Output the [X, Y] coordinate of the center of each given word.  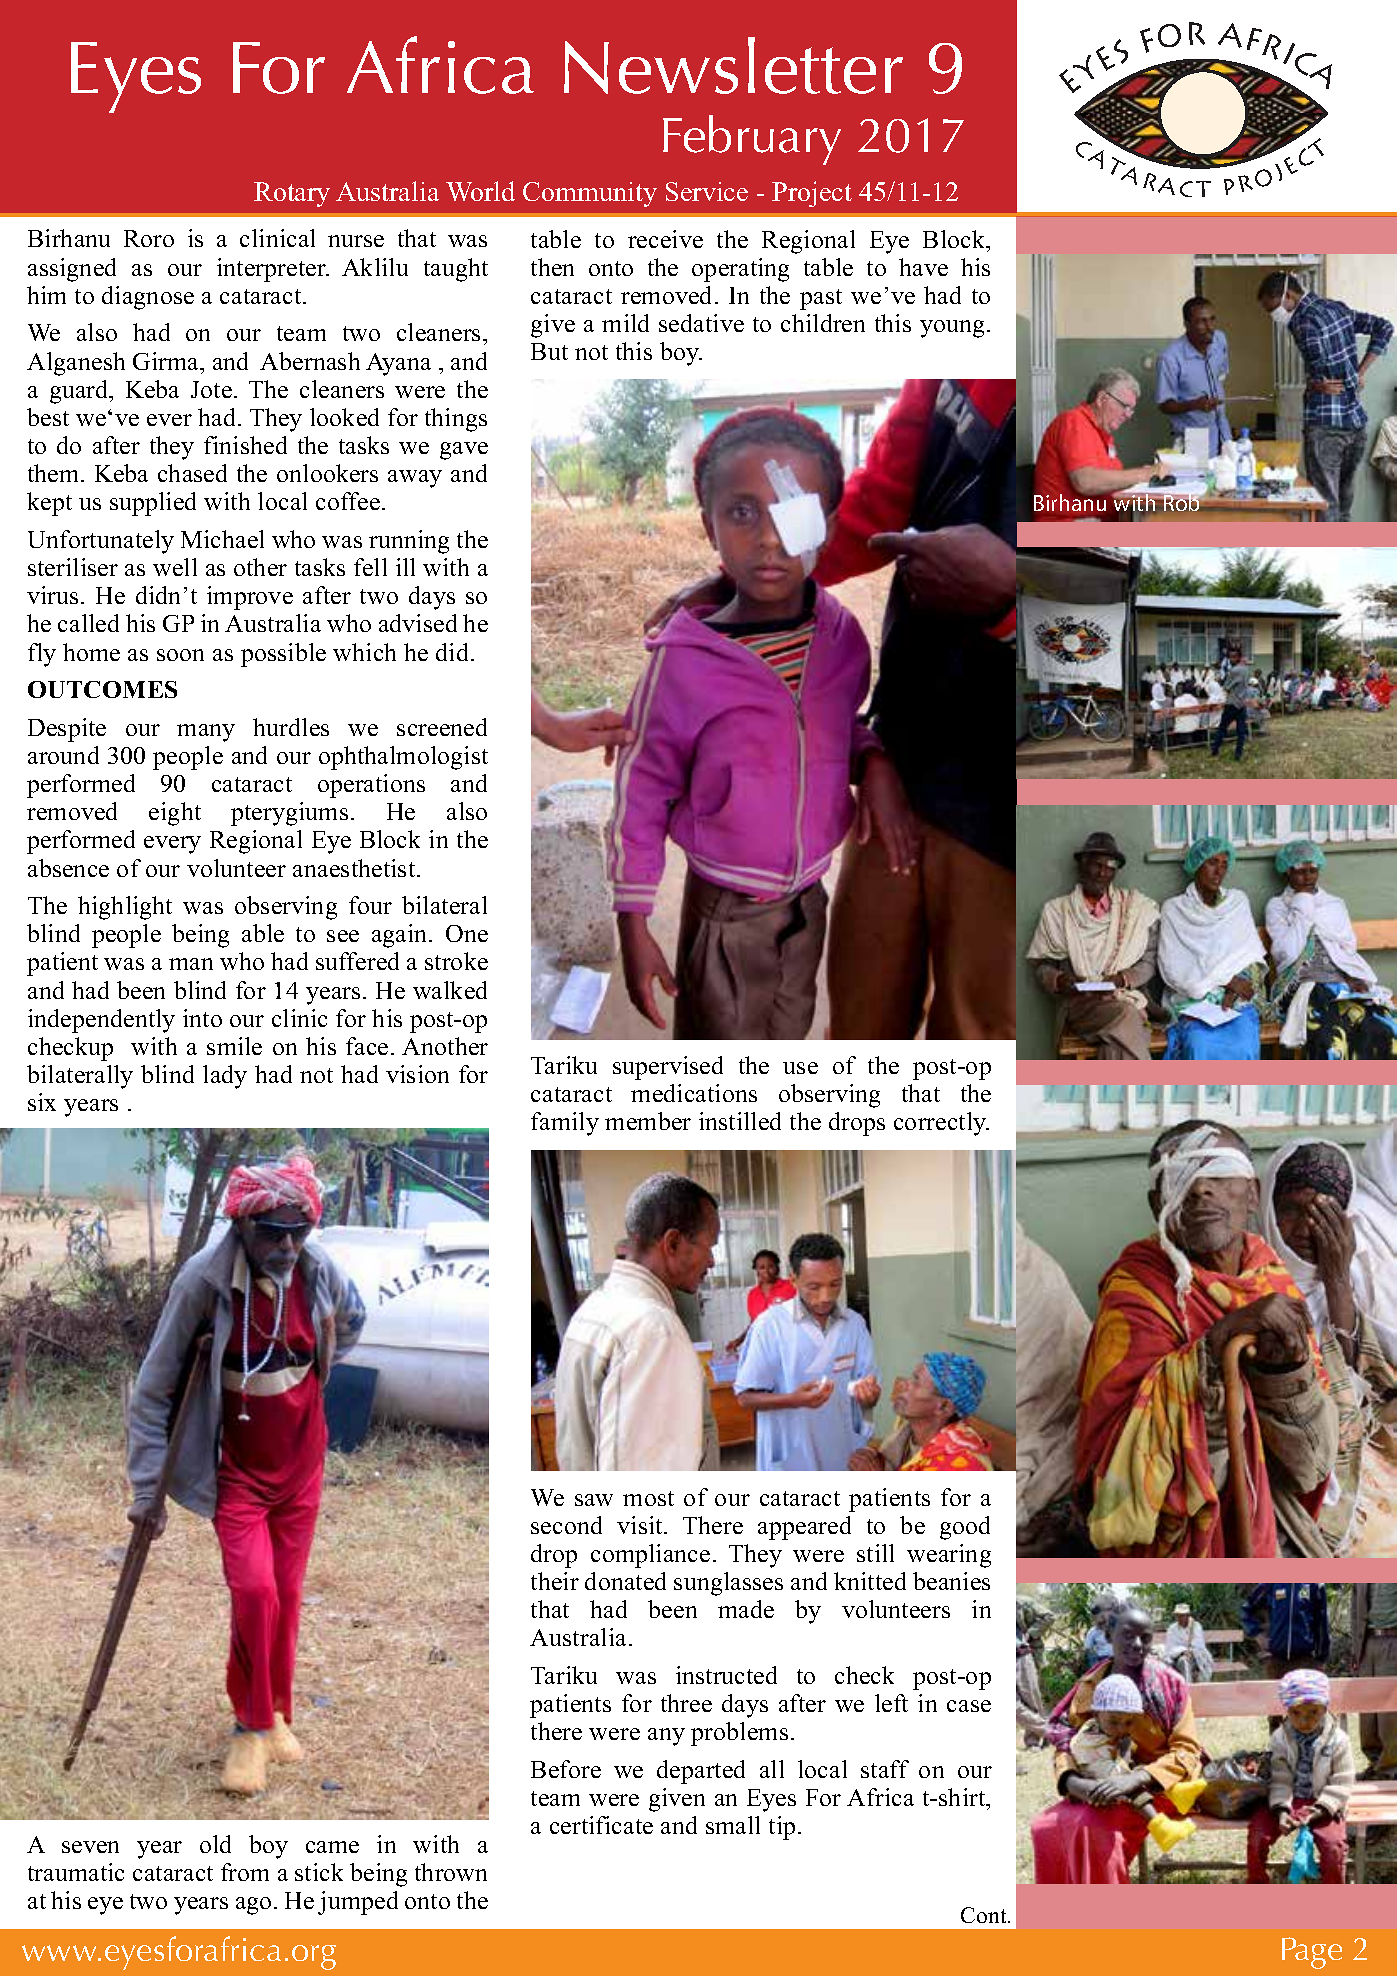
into [202, 1018]
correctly [941, 1124]
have [923, 267]
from [245, 1872]
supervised [668, 1068]
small [733, 1825]
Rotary [292, 194]
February [752, 140]
